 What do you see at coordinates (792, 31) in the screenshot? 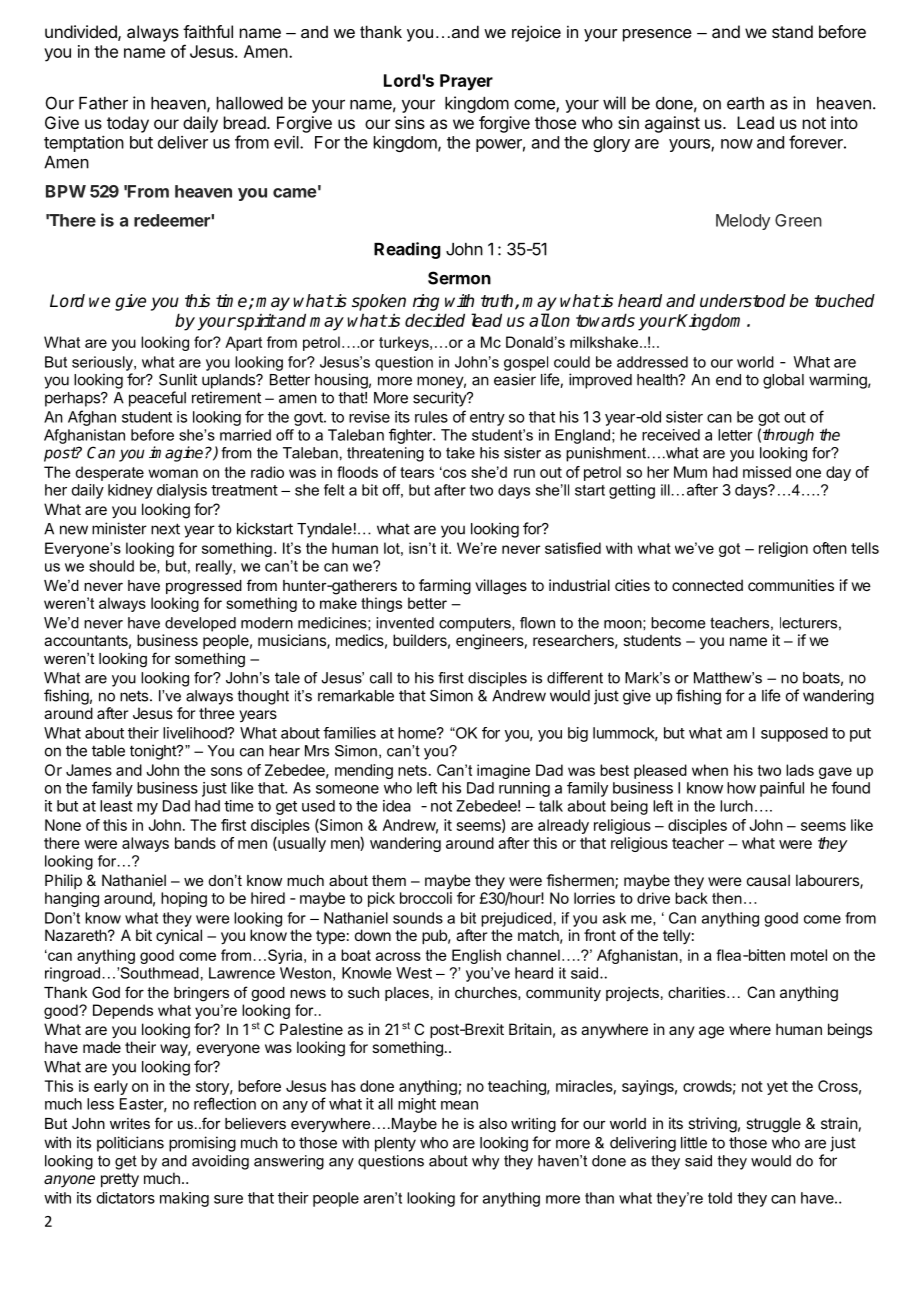
I see `stand` at bounding box center [792, 31].
